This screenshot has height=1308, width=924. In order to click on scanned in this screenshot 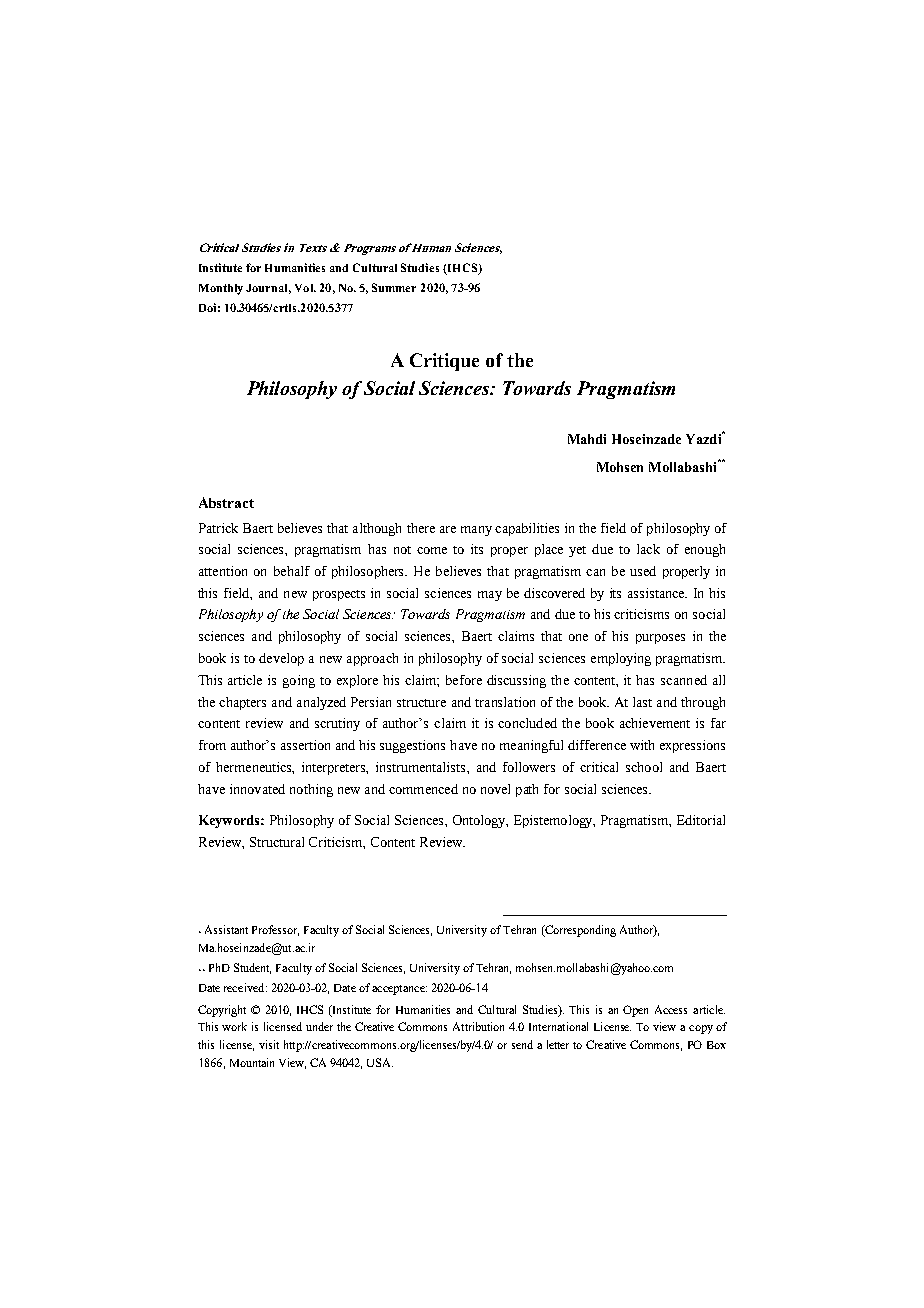, I will do `click(684, 680)`.
